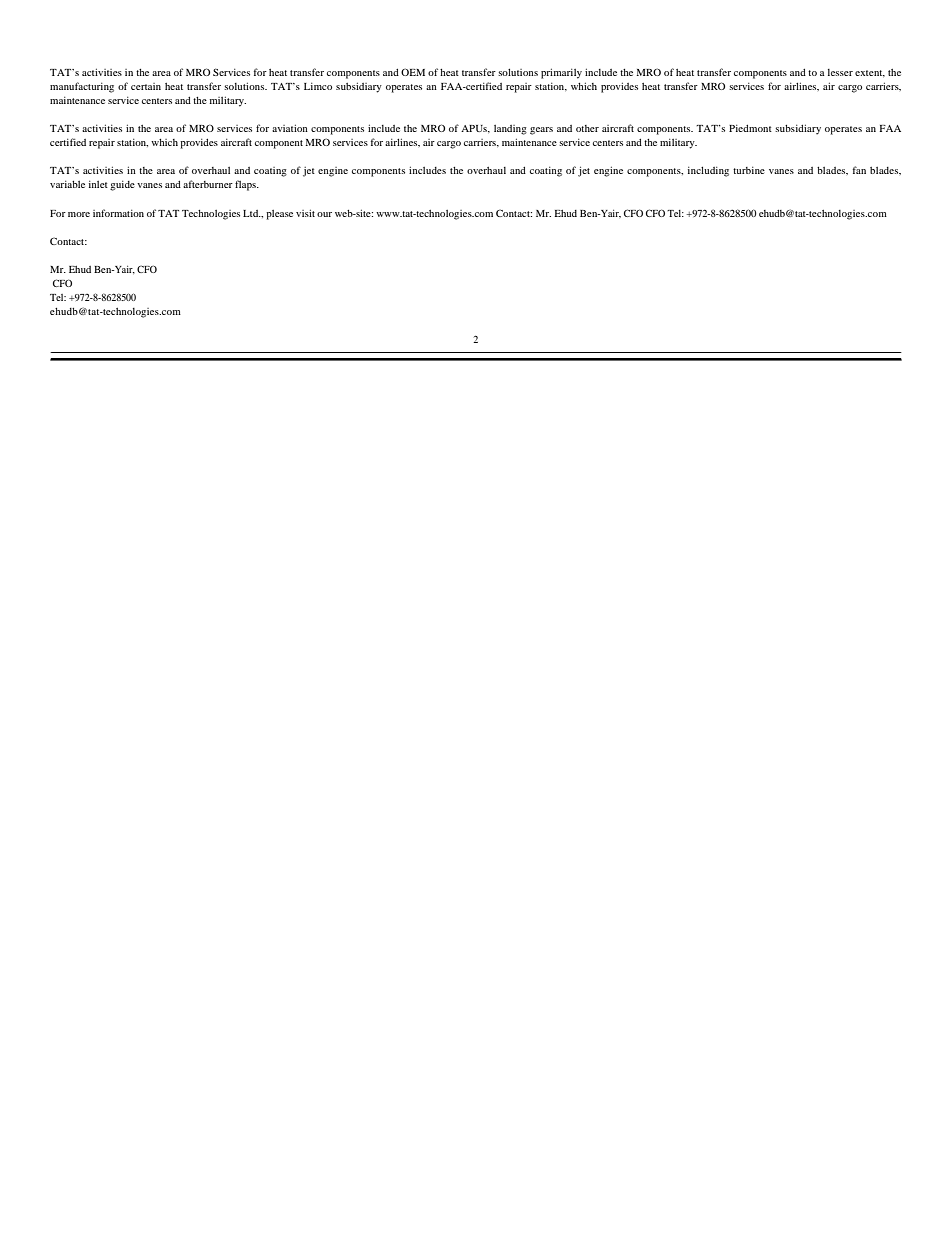  I want to click on including, so click(708, 171).
